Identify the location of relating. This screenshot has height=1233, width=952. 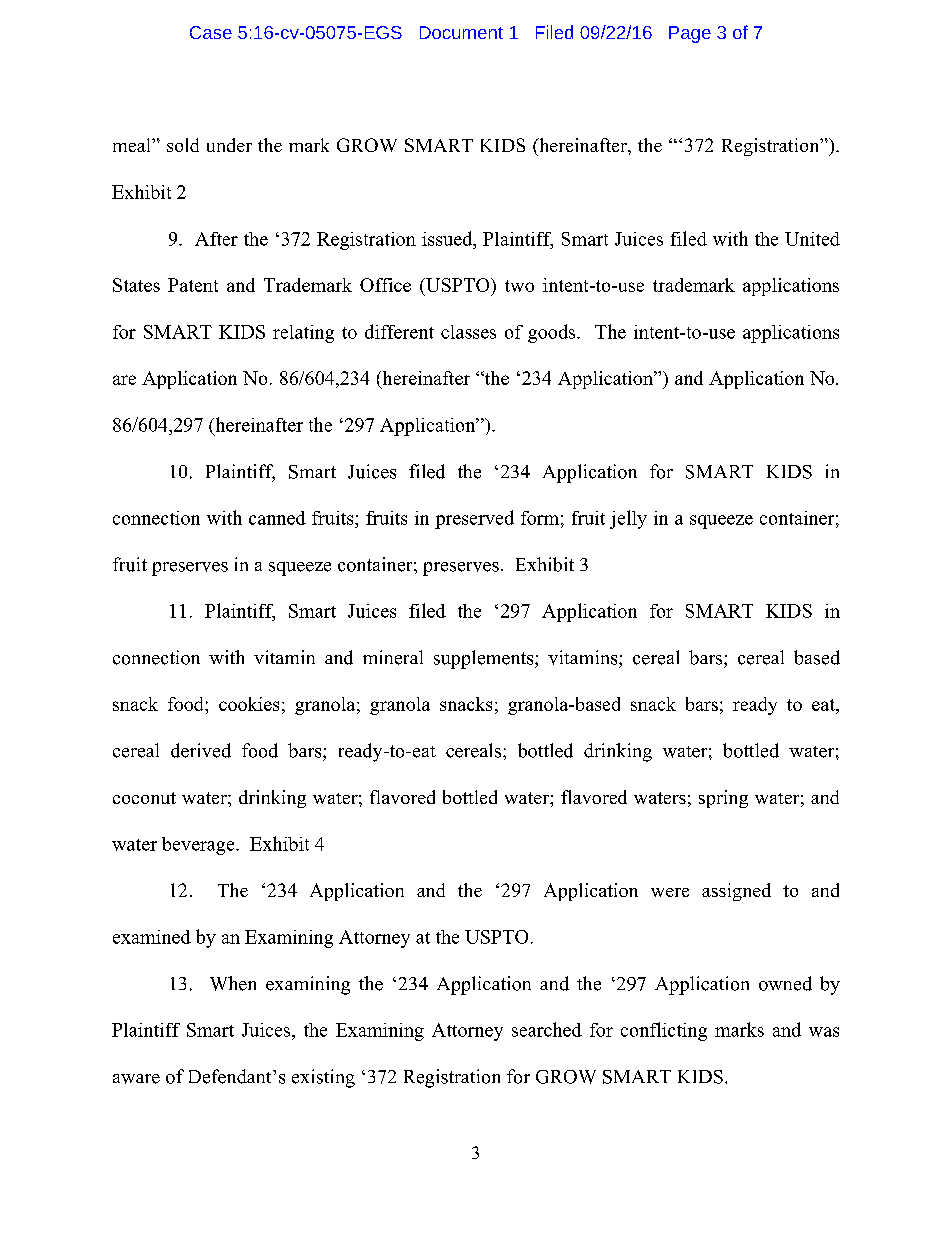
(303, 334).
